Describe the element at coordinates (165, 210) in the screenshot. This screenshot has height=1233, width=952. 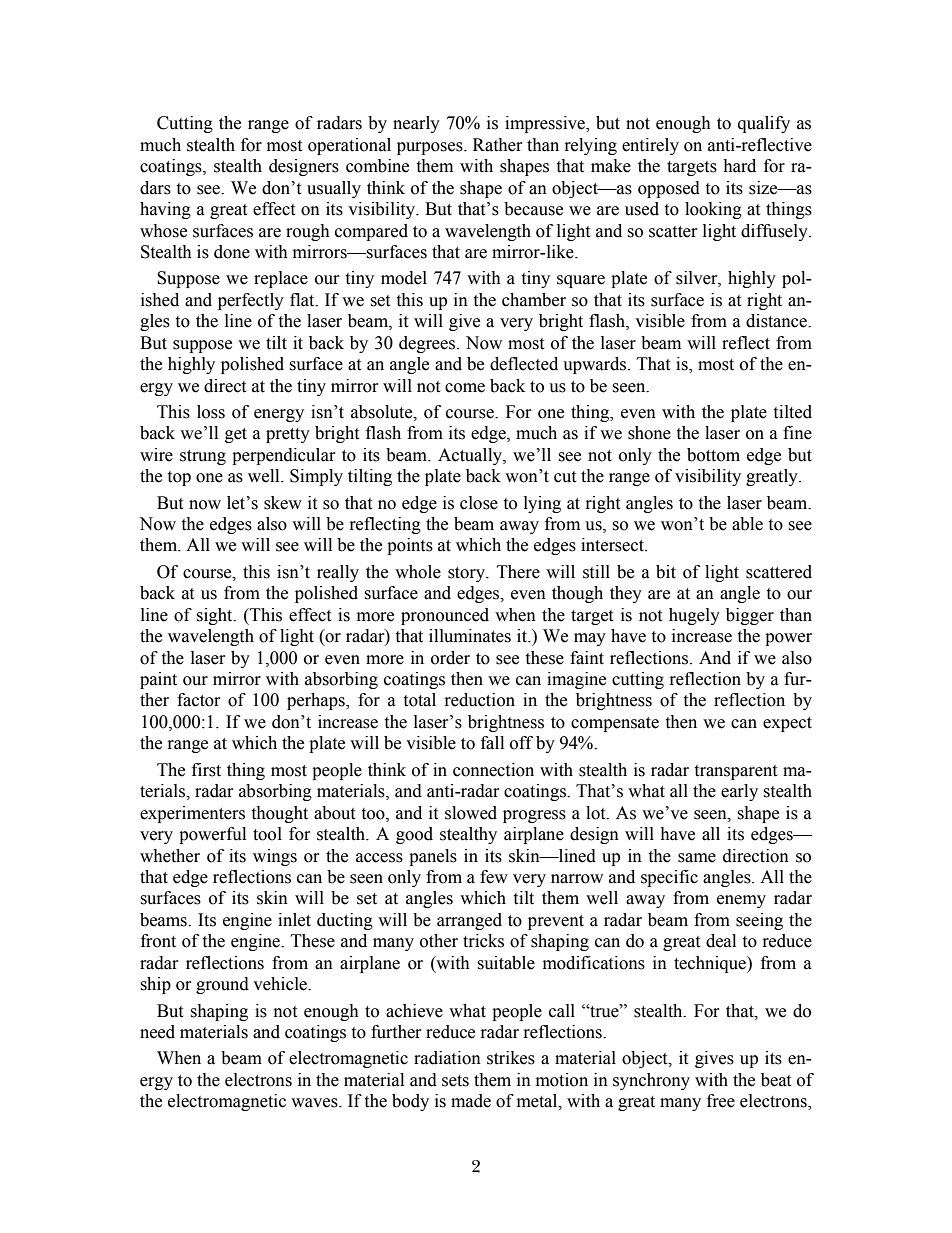
I see `having` at that location.
